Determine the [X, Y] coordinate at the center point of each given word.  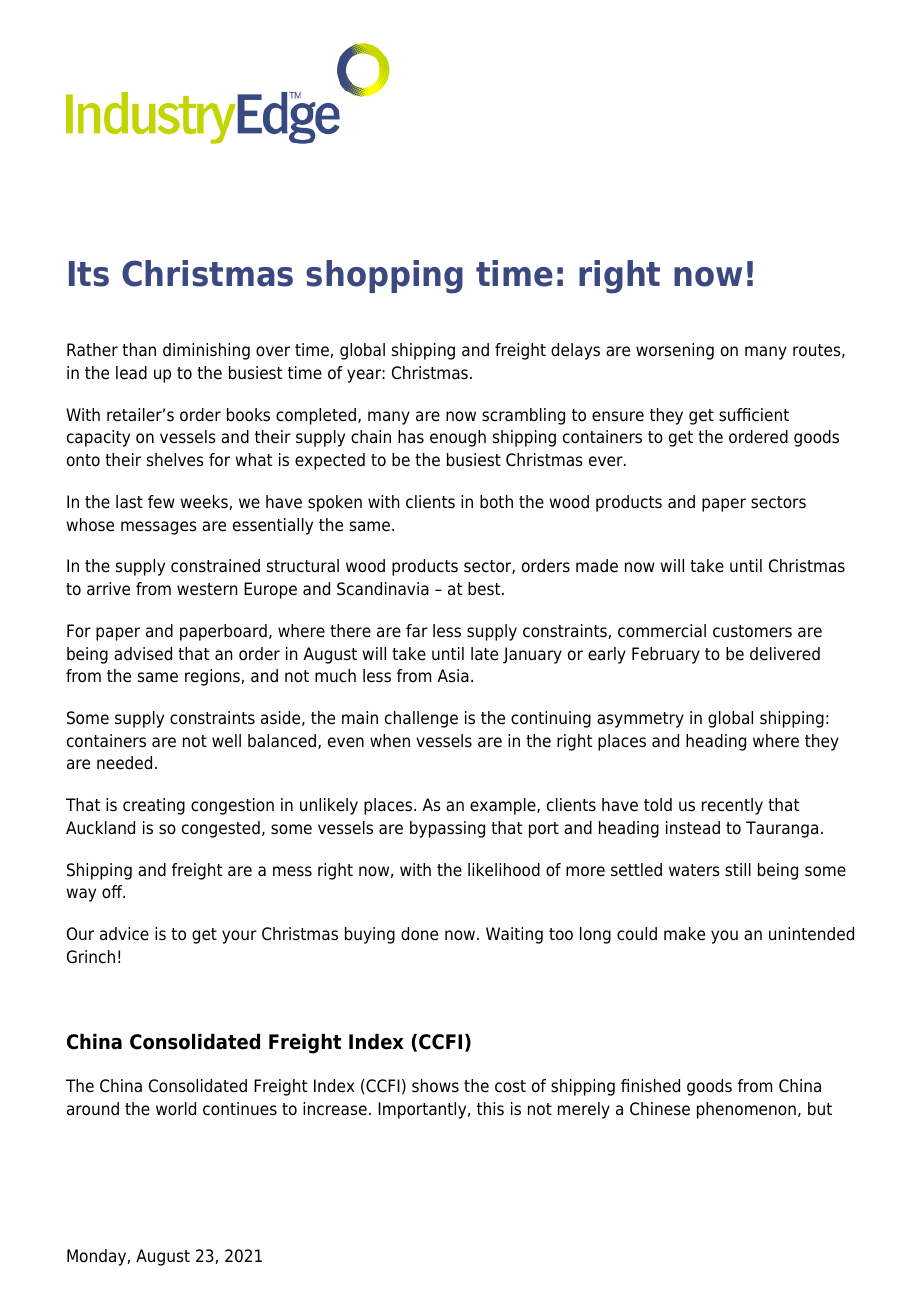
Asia [453, 676]
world [176, 1109]
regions [213, 677]
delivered [785, 654]
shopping [384, 277]
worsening [675, 351]
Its [89, 274]
